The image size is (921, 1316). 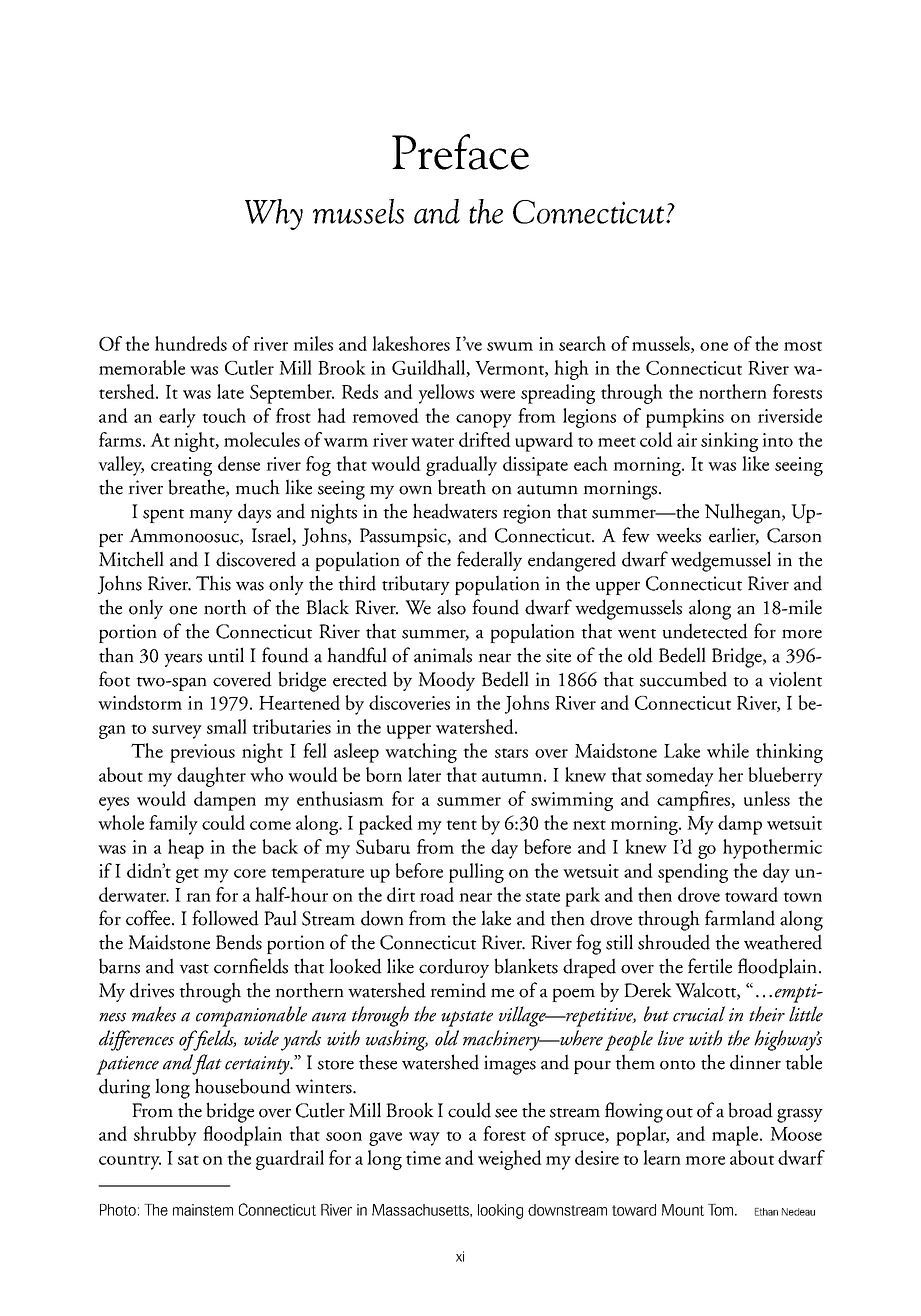 I want to click on Tom, so click(x=722, y=1210).
